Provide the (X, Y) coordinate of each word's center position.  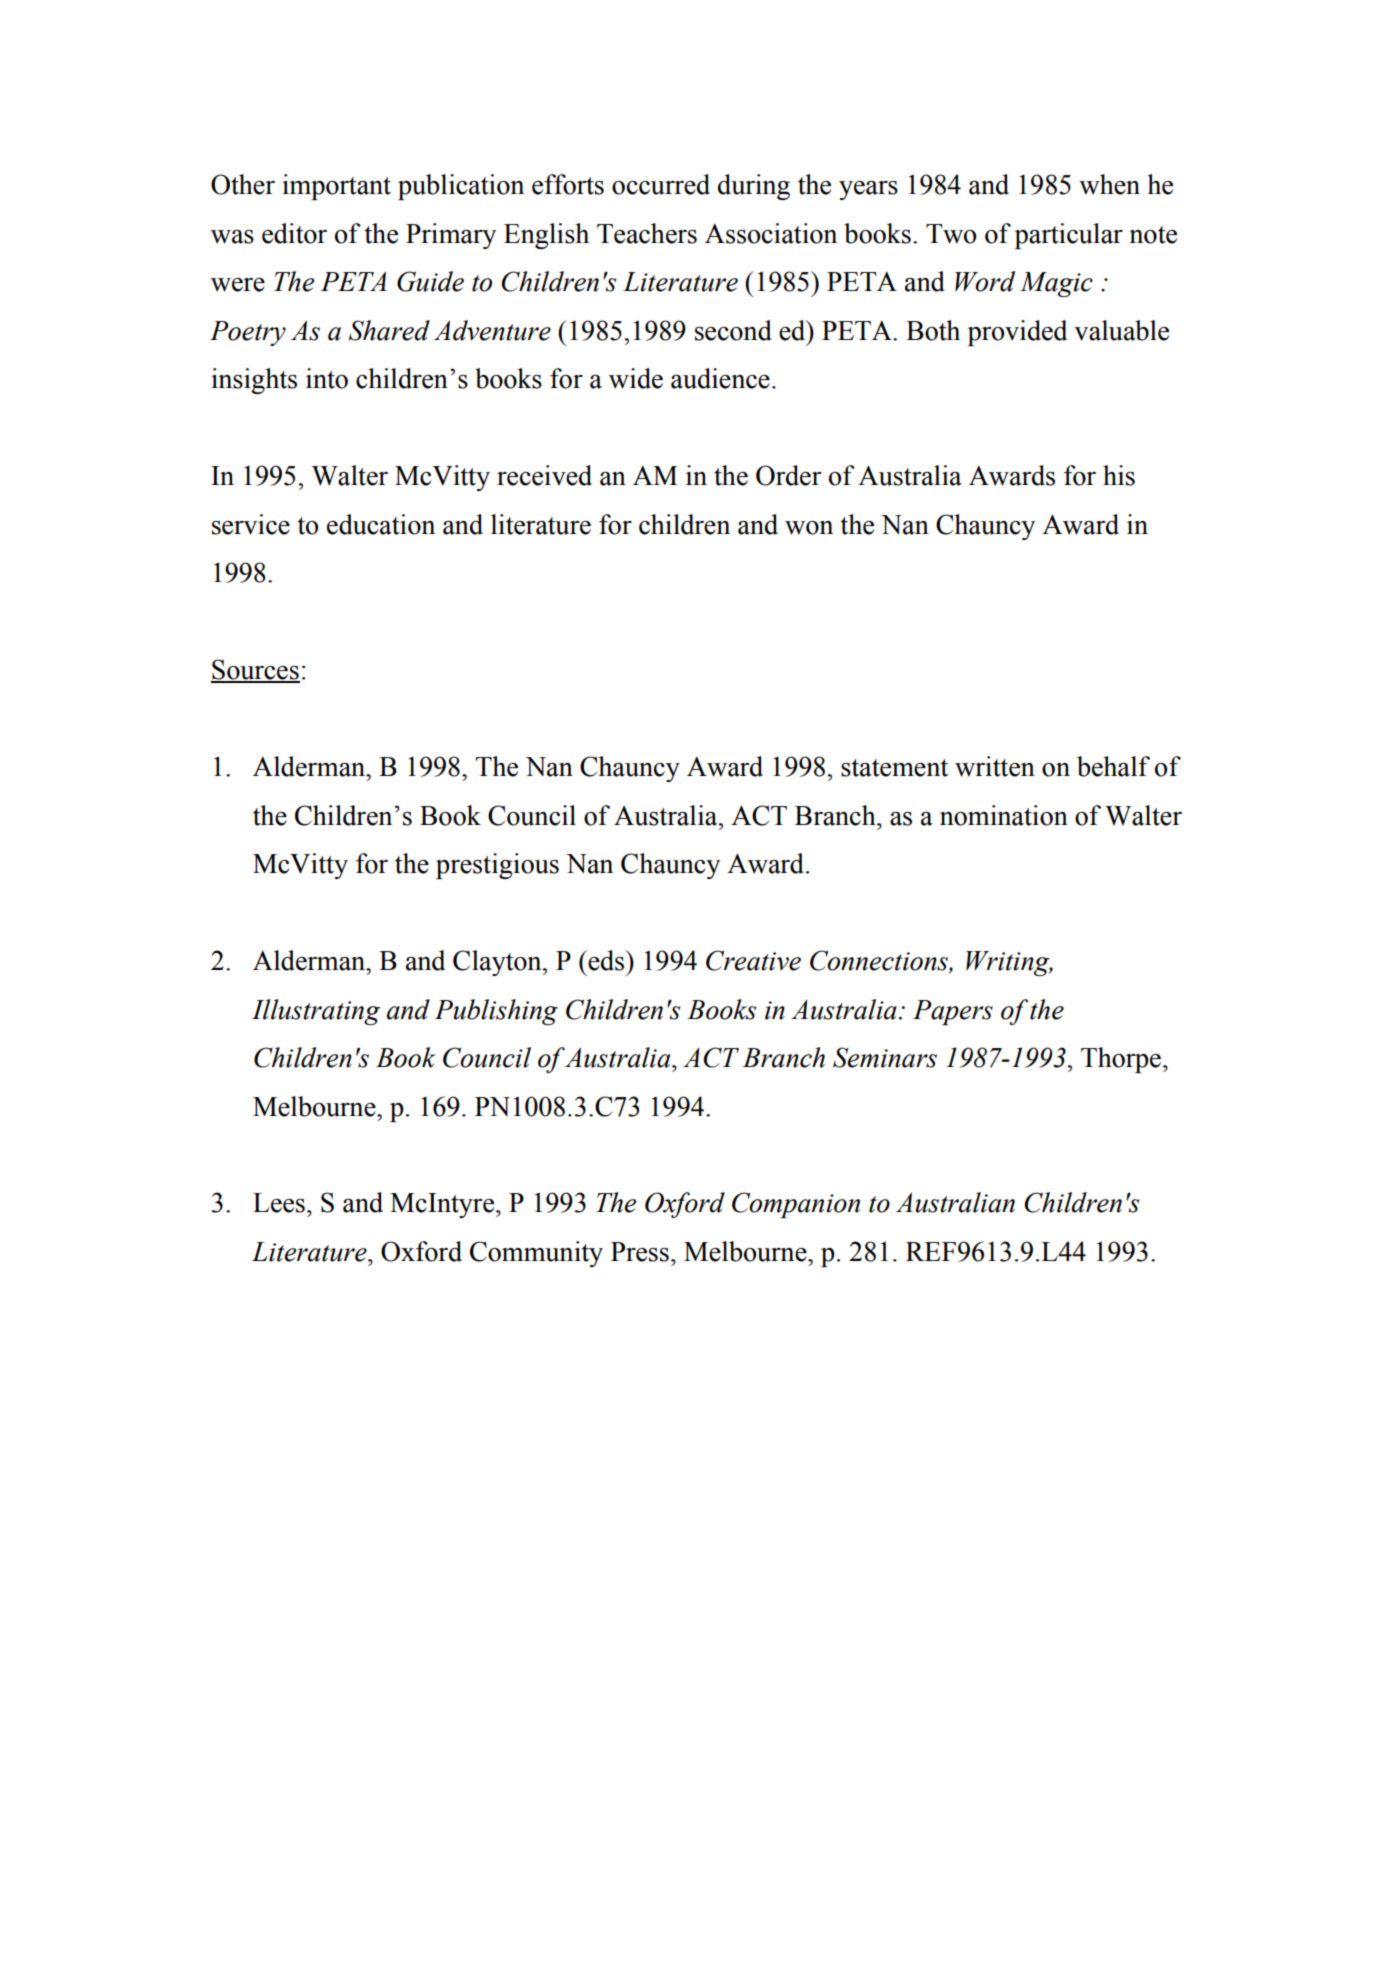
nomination (1004, 815)
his (1119, 475)
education (381, 524)
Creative (753, 960)
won (809, 528)
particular (1069, 236)
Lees (279, 1203)
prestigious (497, 866)
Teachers (647, 233)
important (336, 187)
